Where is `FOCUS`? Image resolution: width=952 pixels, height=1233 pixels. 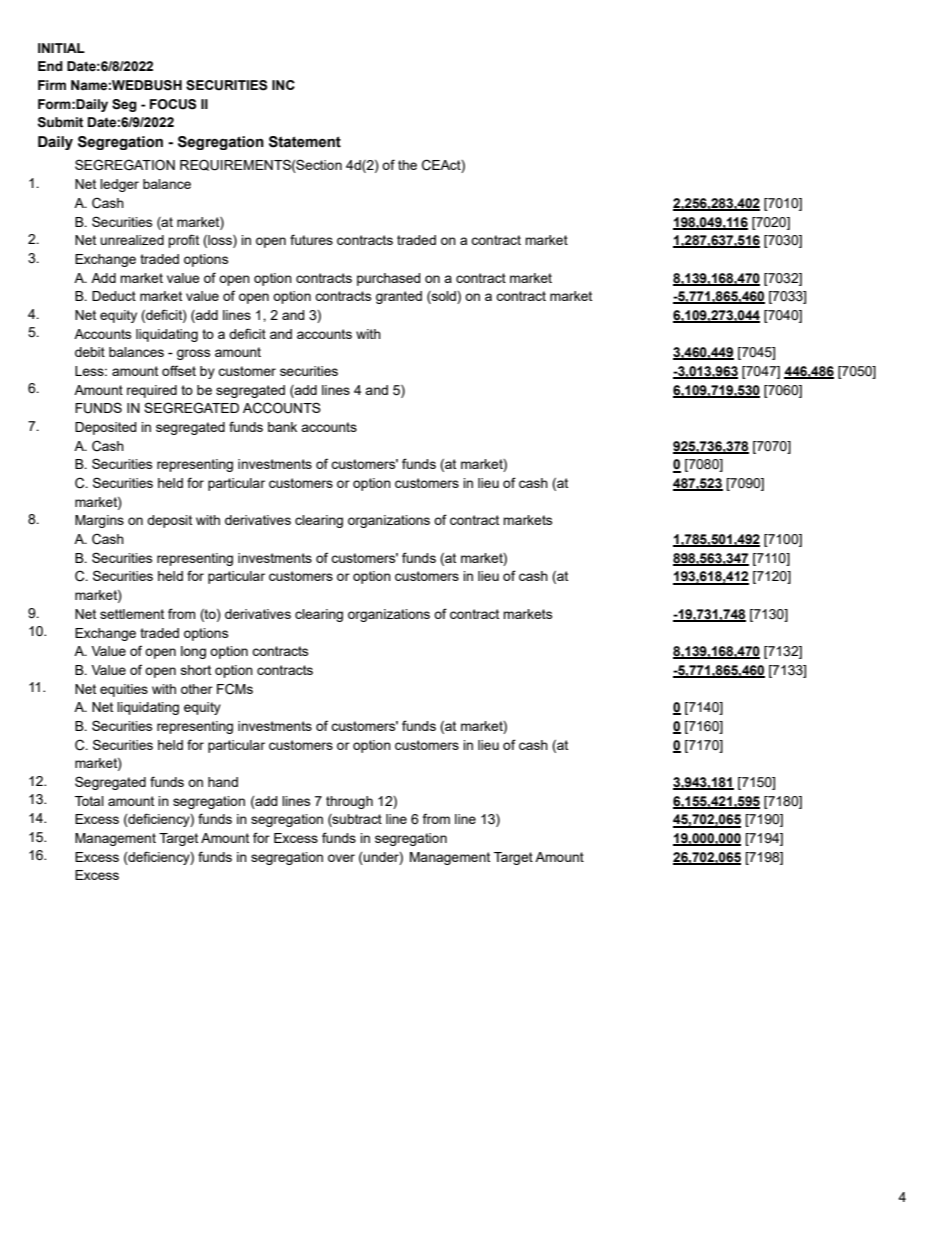
FOCUS is located at coordinates (173, 104).
